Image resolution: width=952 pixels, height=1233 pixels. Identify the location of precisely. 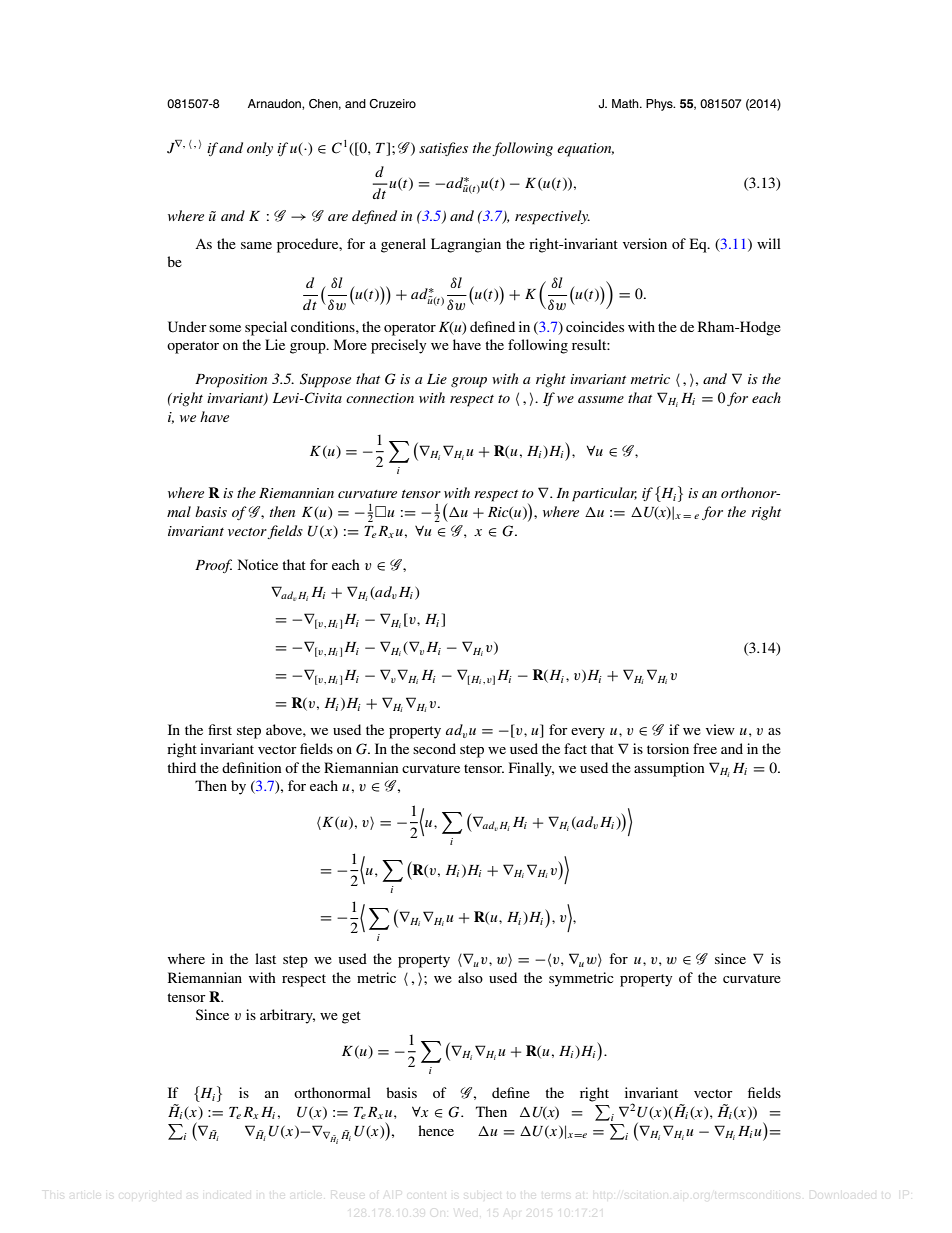
(398, 346).
